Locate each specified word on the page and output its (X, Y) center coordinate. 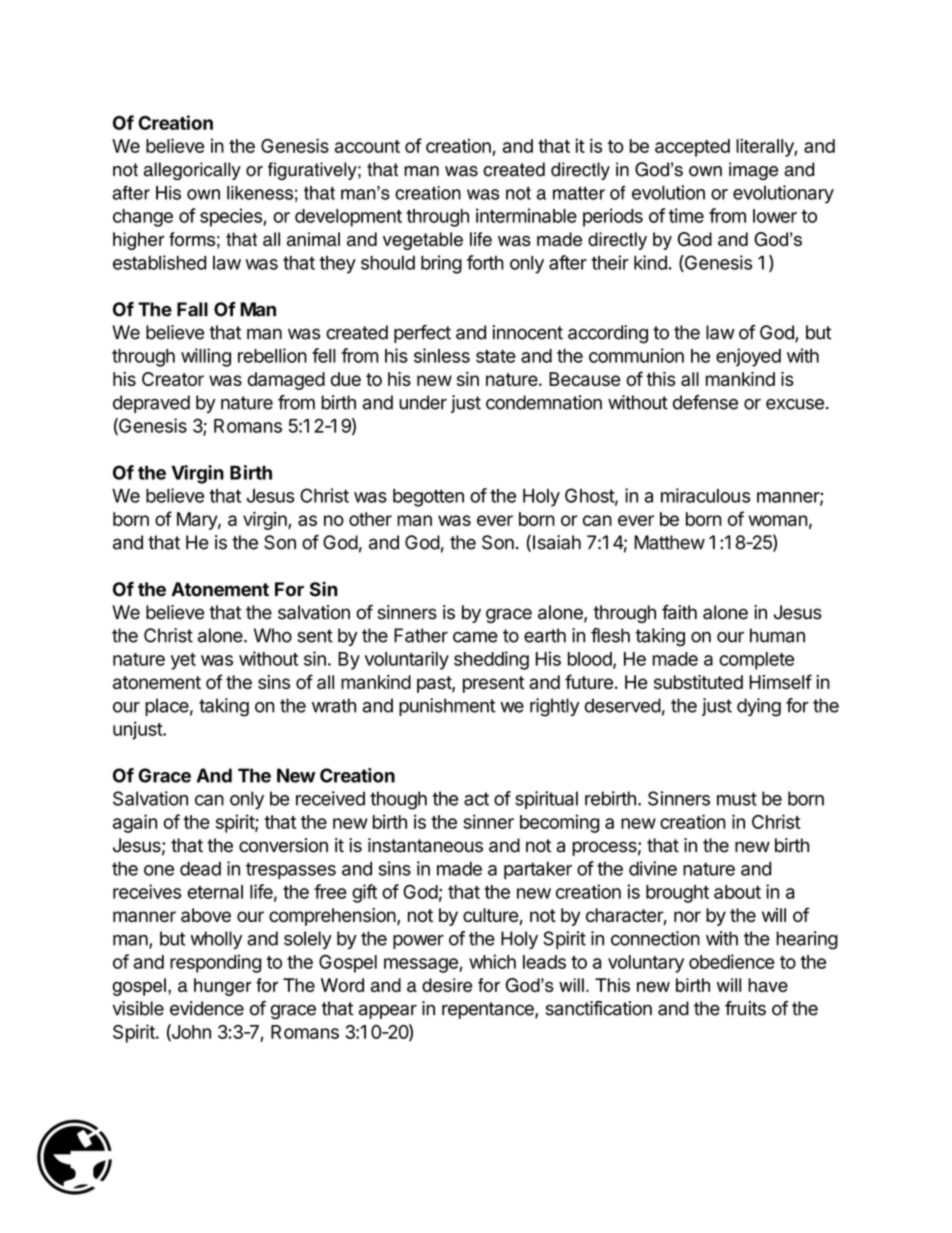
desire (447, 985)
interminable (526, 215)
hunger (223, 987)
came (475, 637)
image (753, 171)
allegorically (192, 171)
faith (679, 612)
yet (183, 661)
